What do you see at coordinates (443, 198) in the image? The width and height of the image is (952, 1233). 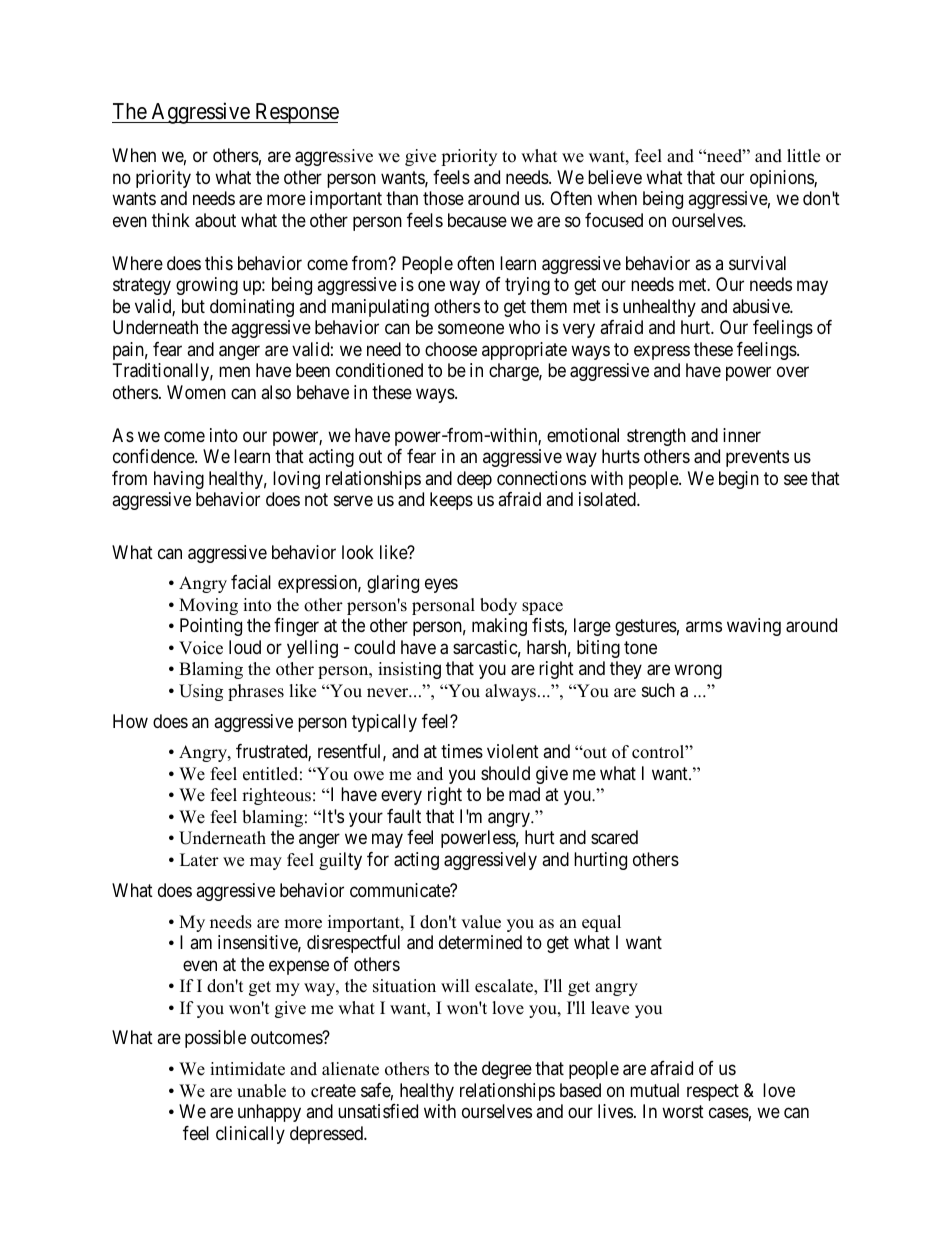 I see `those` at bounding box center [443, 198].
